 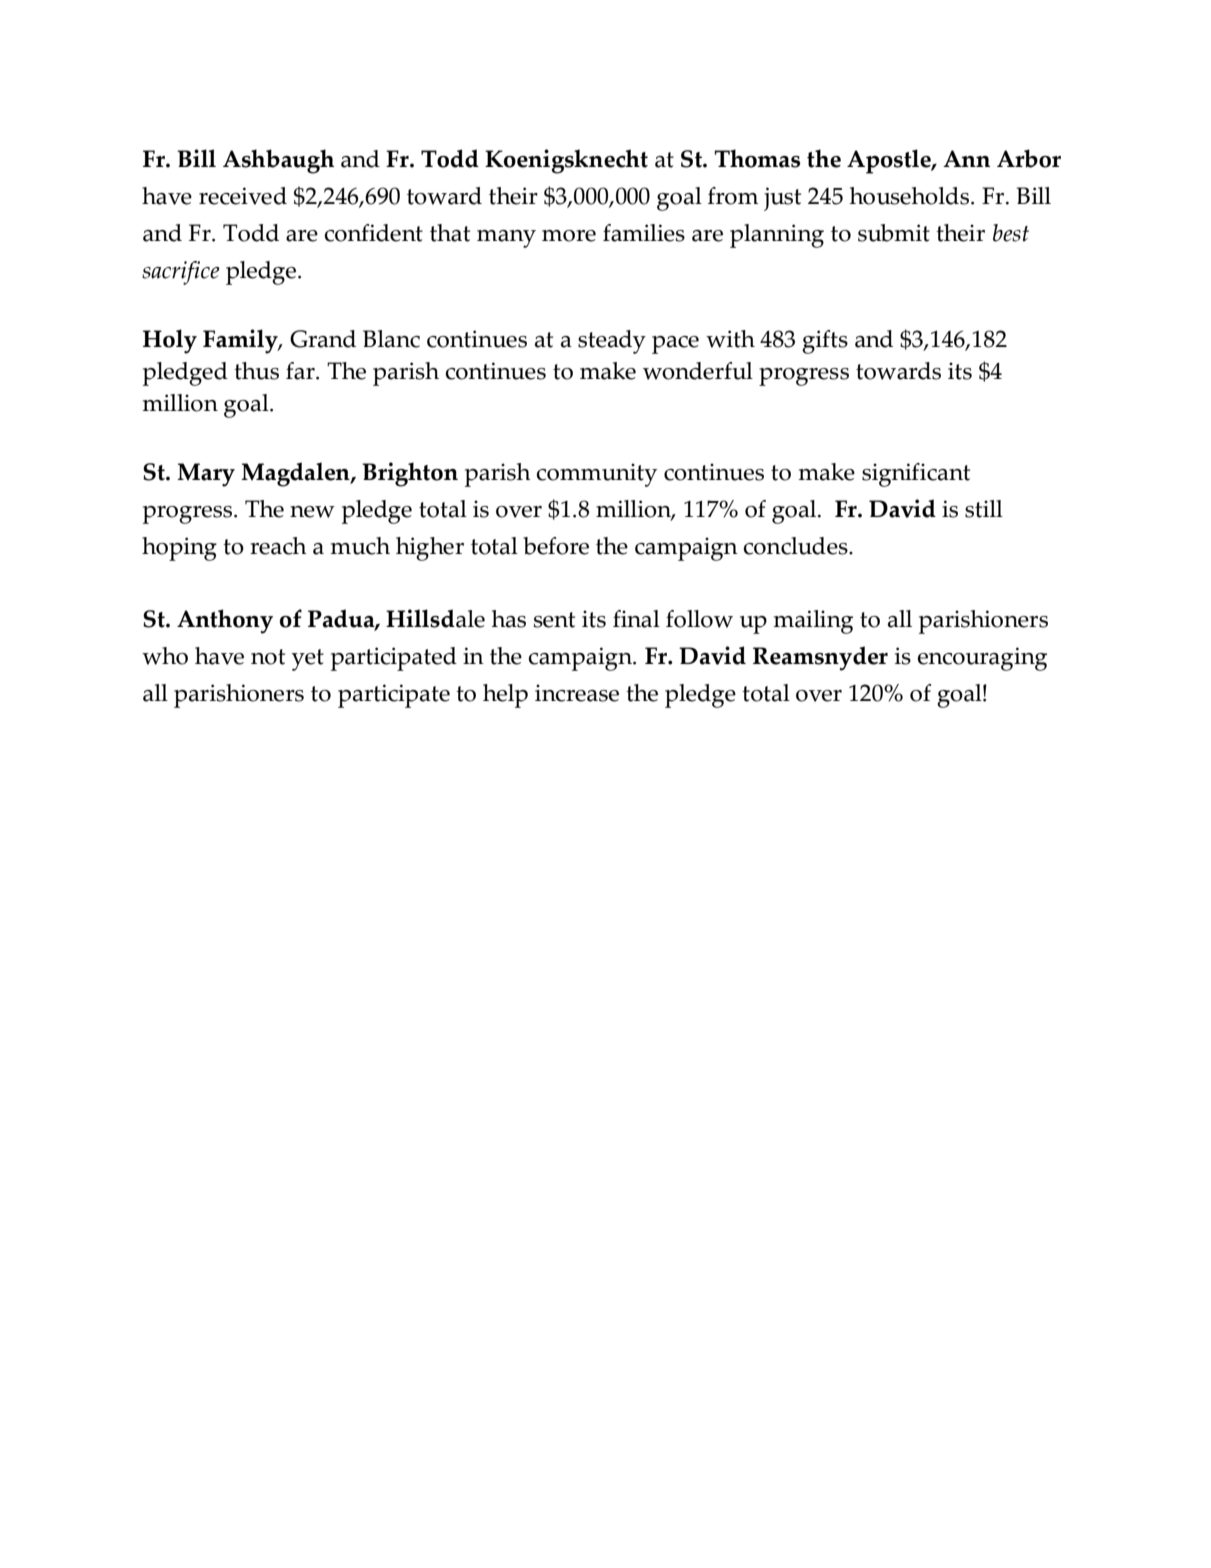 What do you see at coordinates (733, 196) in the image?
I see `from` at bounding box center [733, 196].
